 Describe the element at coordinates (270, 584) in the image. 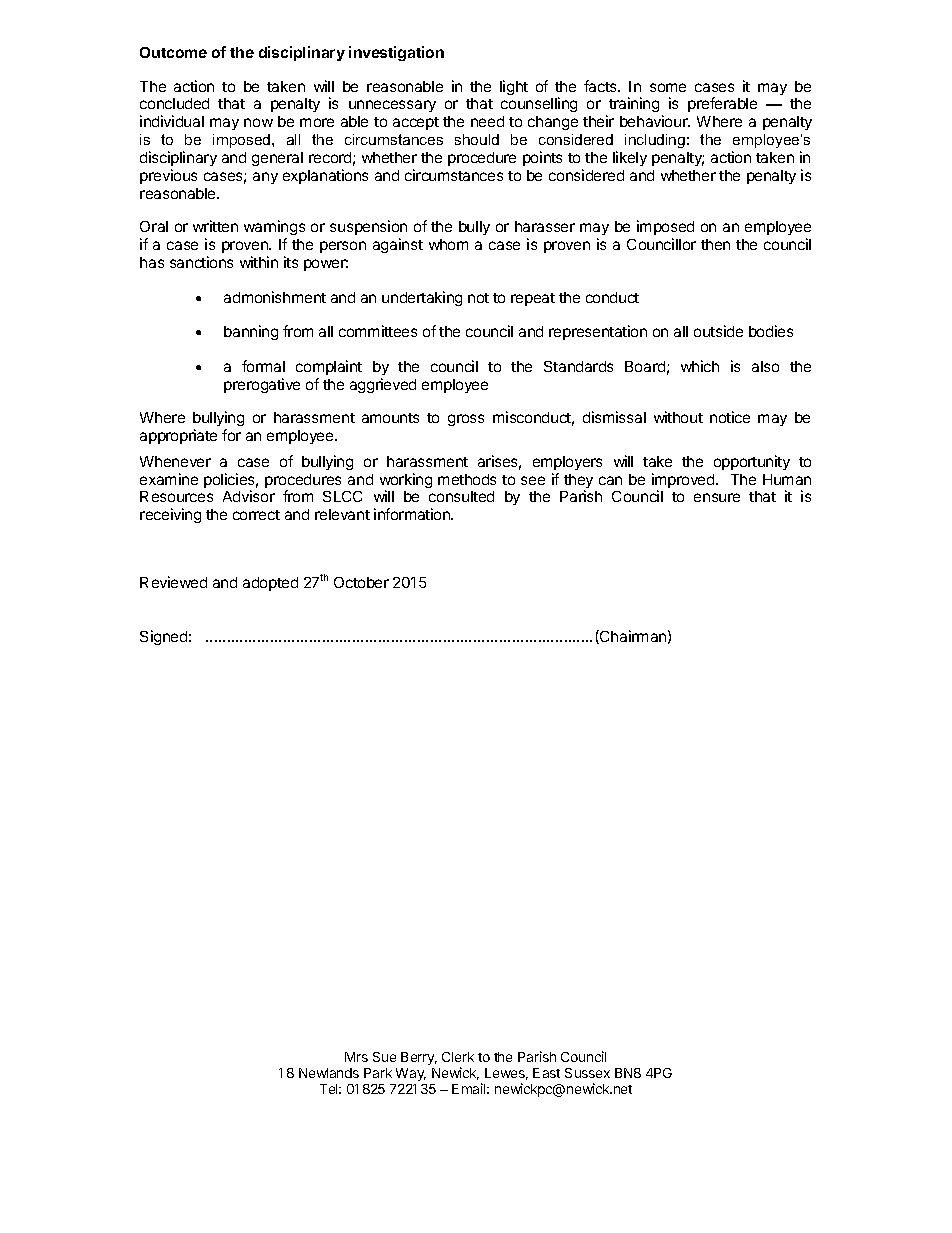

I see `adopted` at that location.
